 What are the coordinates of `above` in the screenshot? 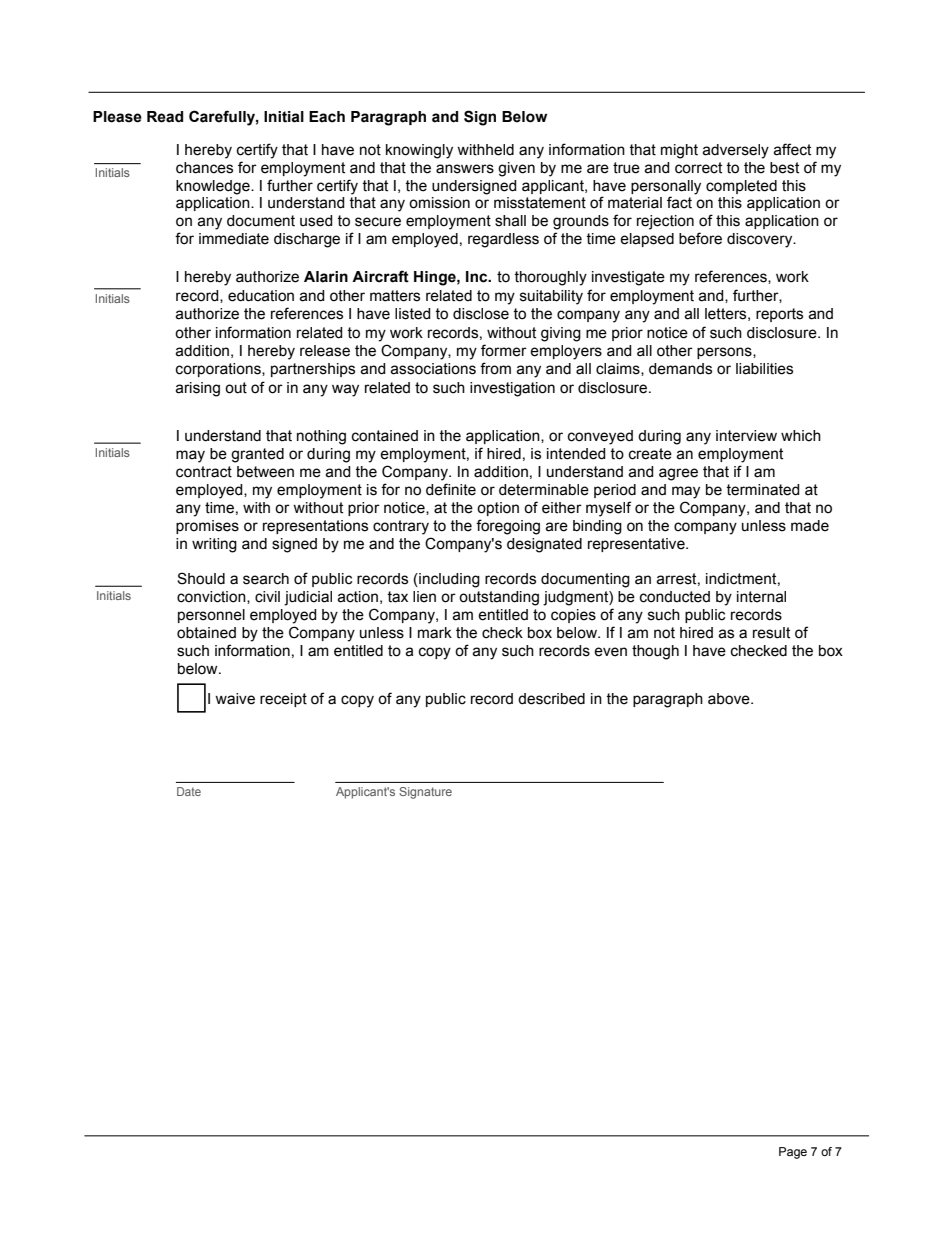 It's located at (730, 699).
